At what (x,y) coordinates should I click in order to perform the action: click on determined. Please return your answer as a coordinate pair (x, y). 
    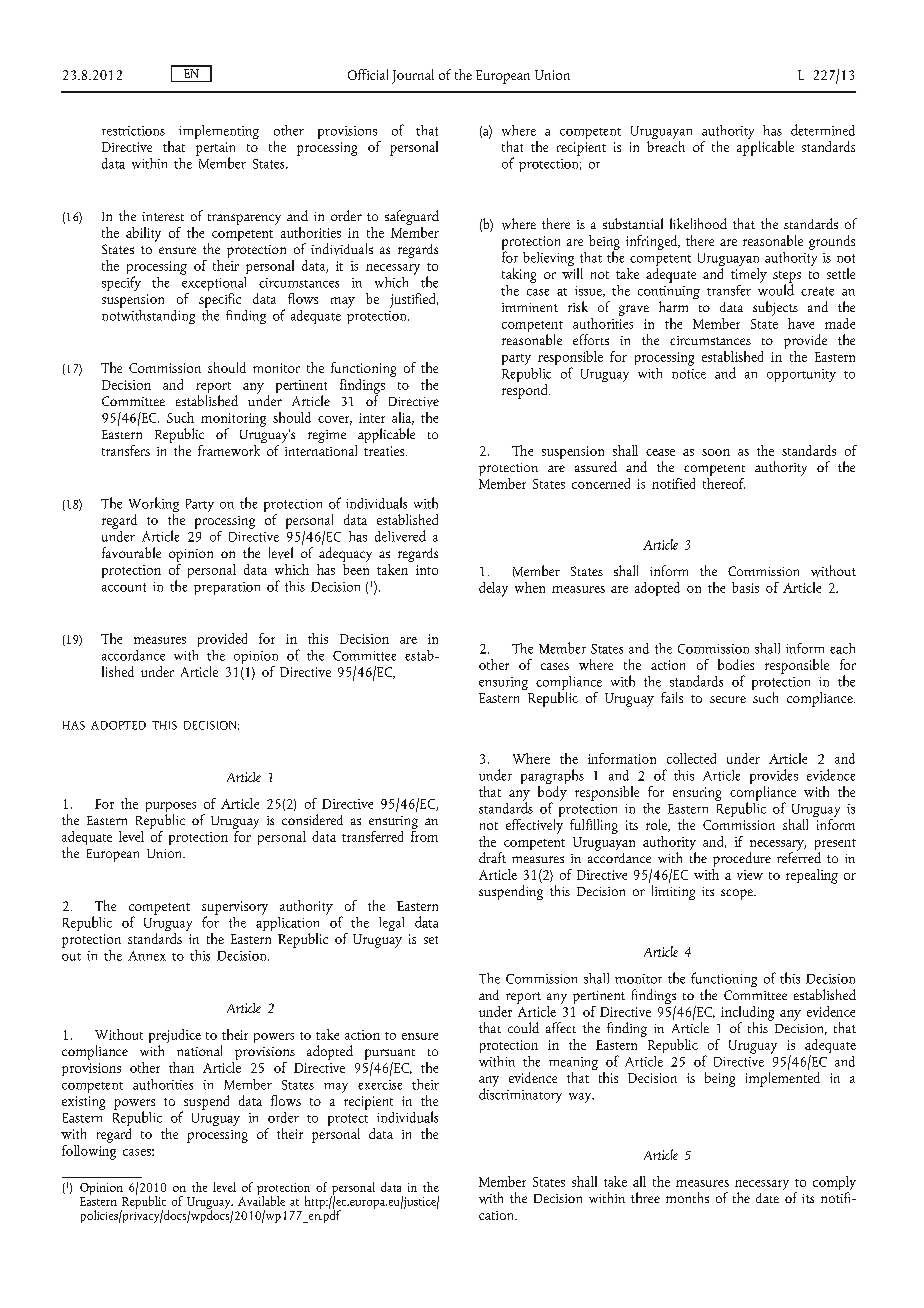
    Looking at the image, I should click on (823, 130).
